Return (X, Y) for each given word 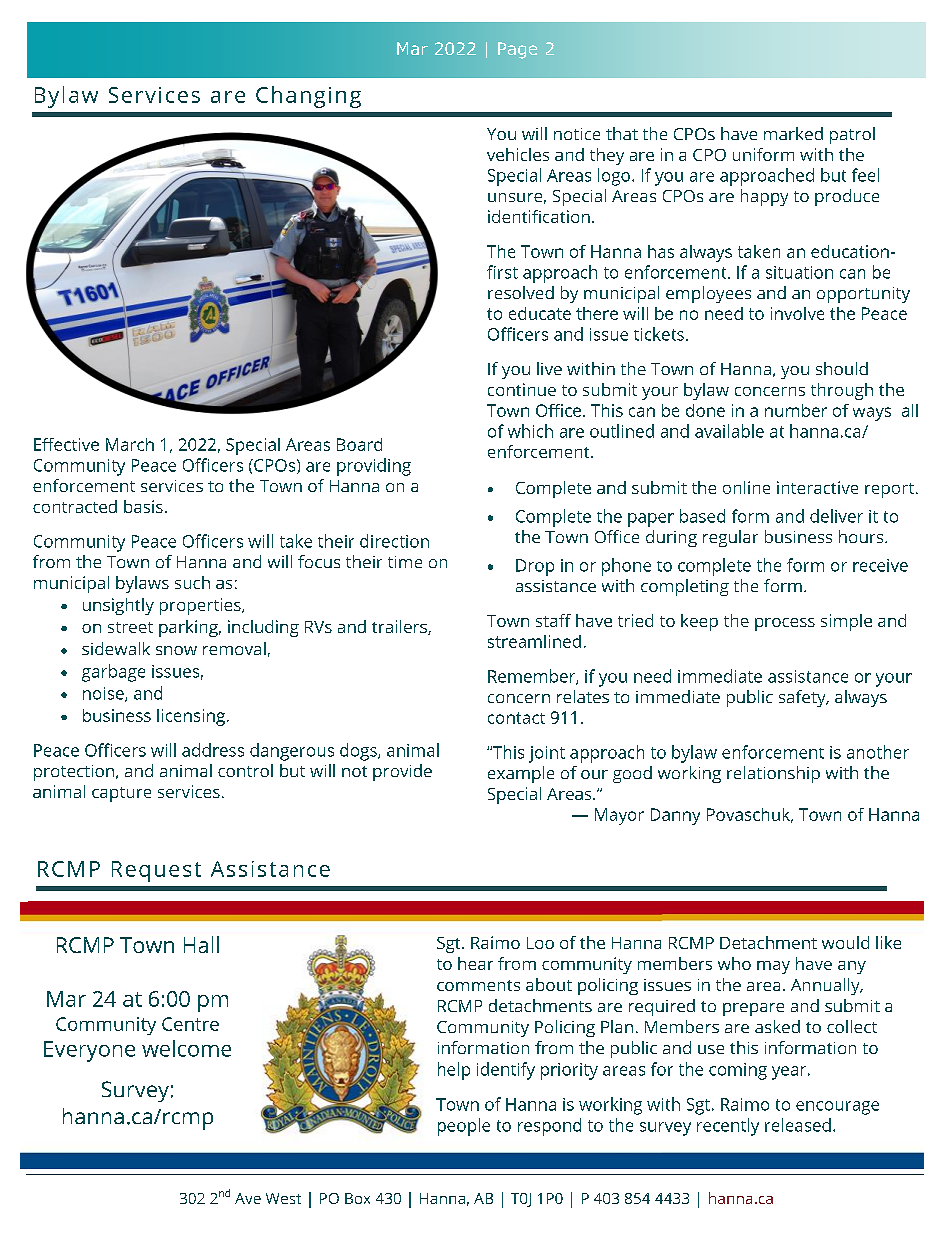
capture (121, 794)
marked (793, 133)
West (283, 1198)
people (464, 1127)
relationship (773, 774)
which (530, 431)
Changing (308, 97)
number (796, 410)
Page (517, 50)
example (521, 774)
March (130, 444)
